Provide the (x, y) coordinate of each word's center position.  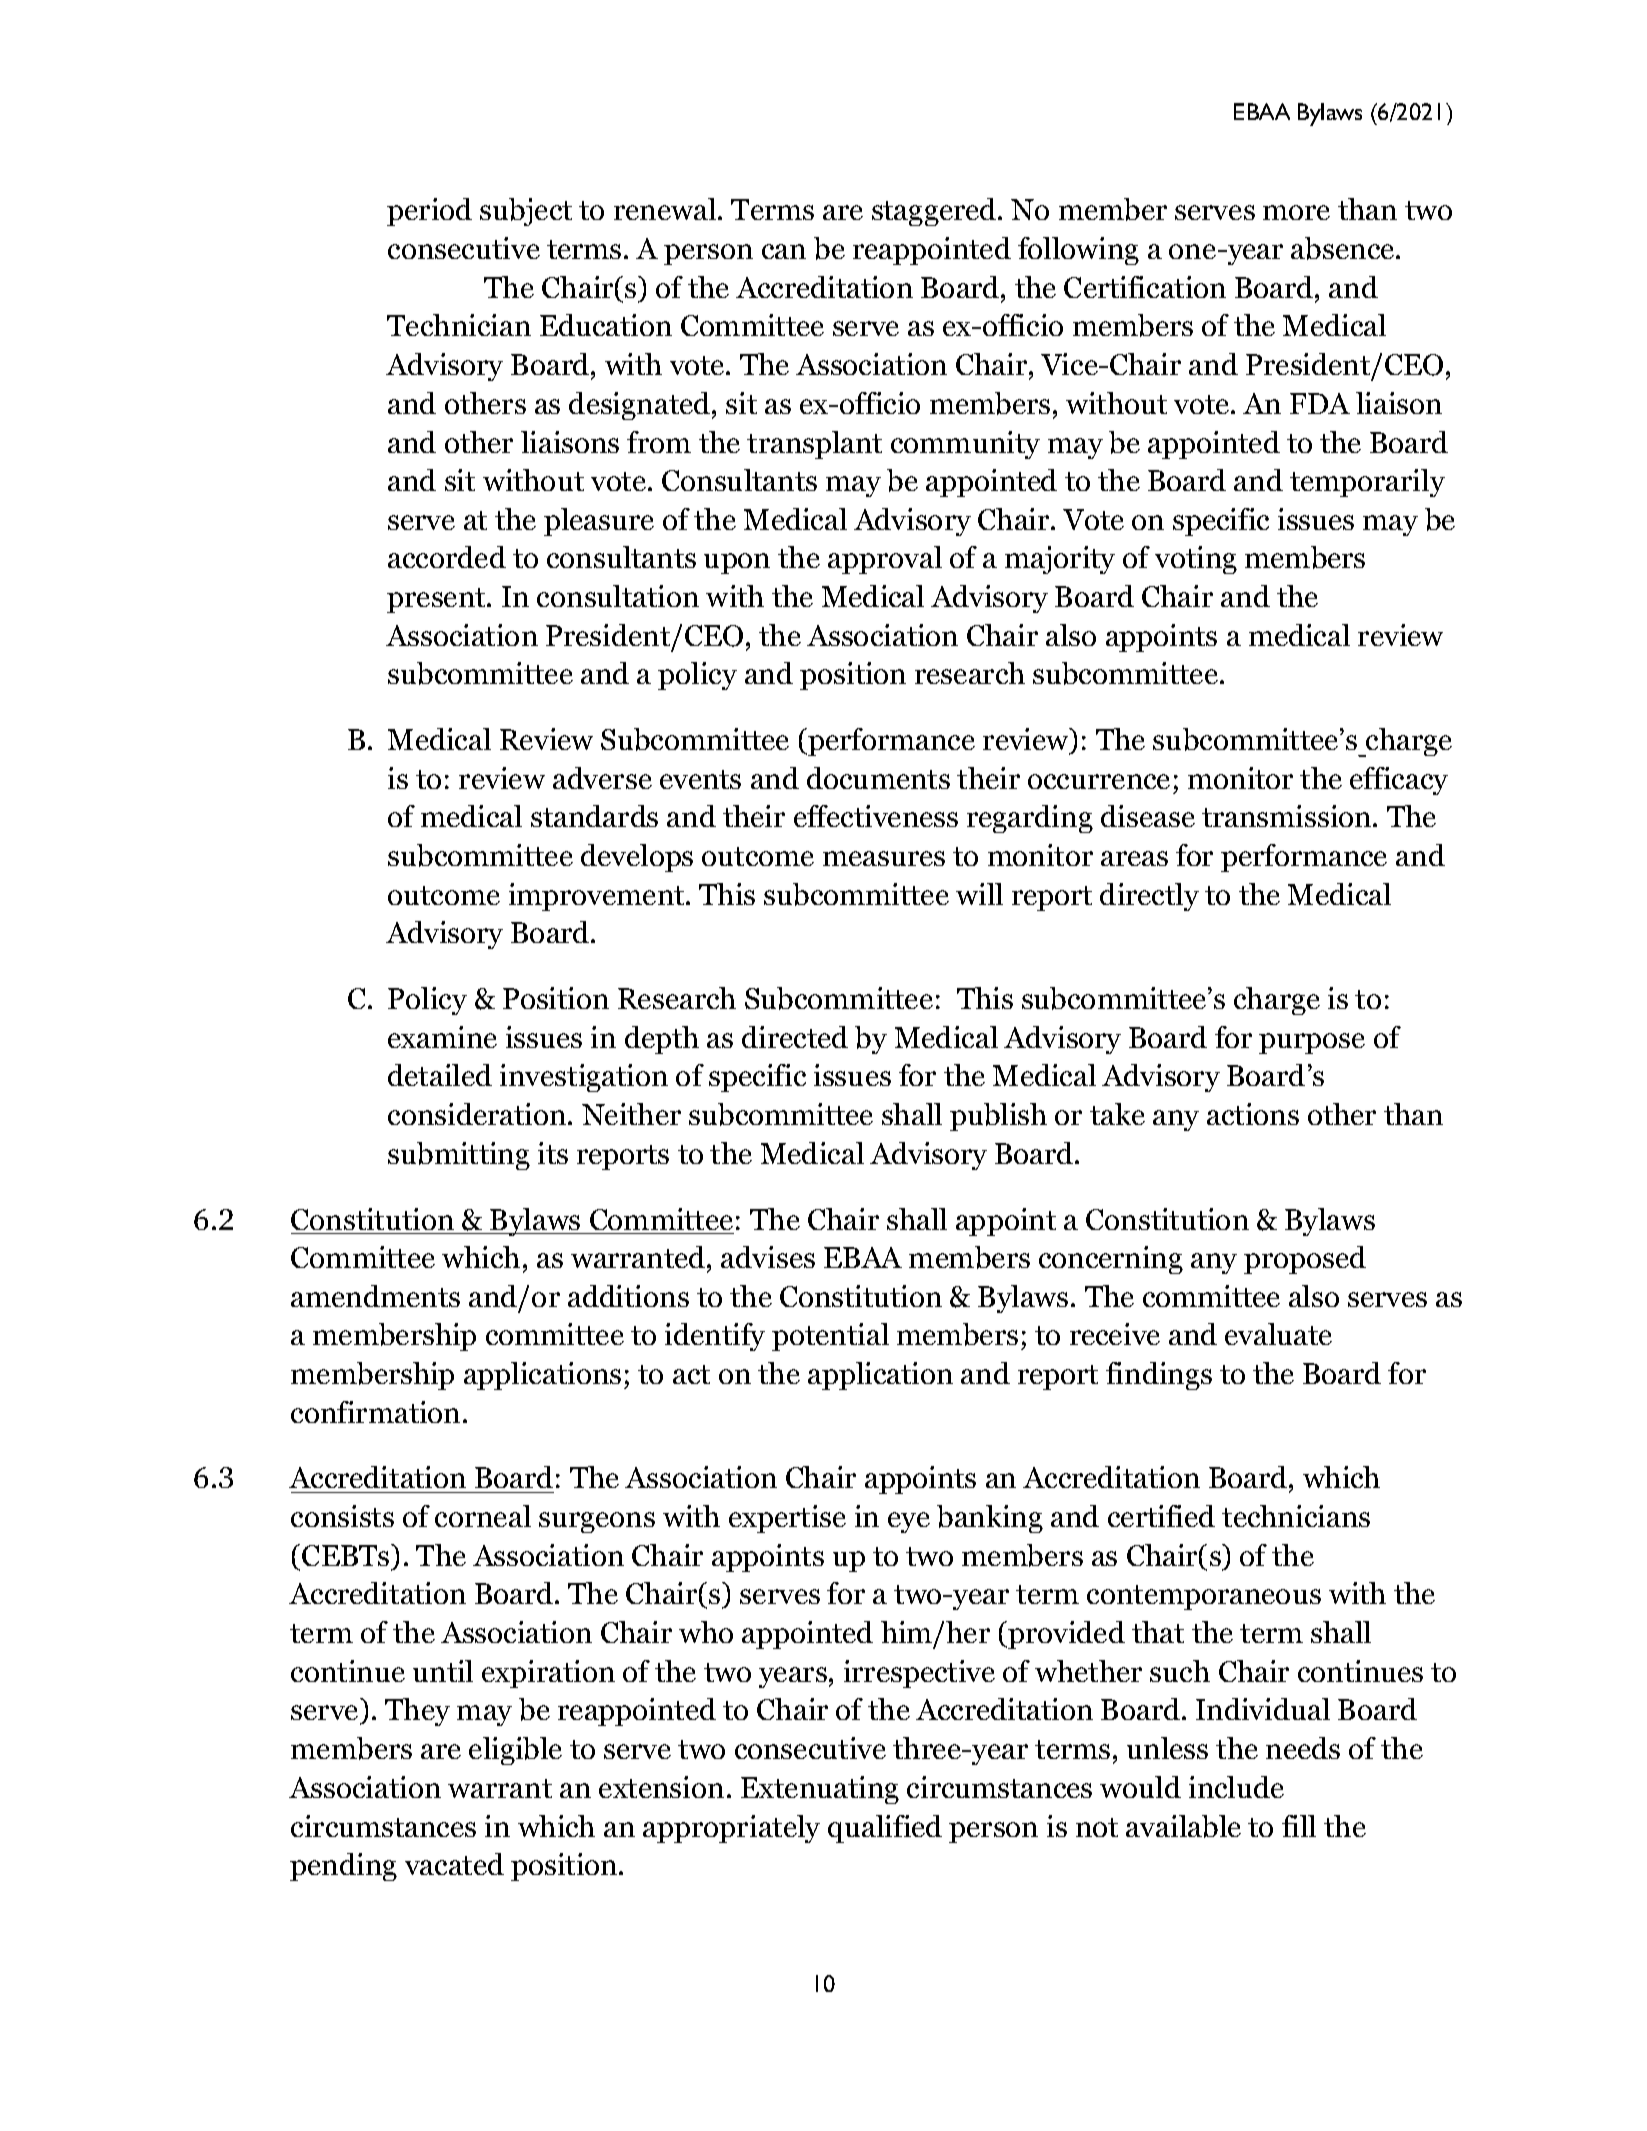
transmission (1288, 816)
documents (878, 778)
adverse (602, 778)
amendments (375, 1296)
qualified (885, 1829)
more (1296, 212)
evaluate (1278, 1334)
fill (1299, 1826)
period (429, 212)
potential (830, 1337)
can (784, 251)
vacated (454, 1864)
